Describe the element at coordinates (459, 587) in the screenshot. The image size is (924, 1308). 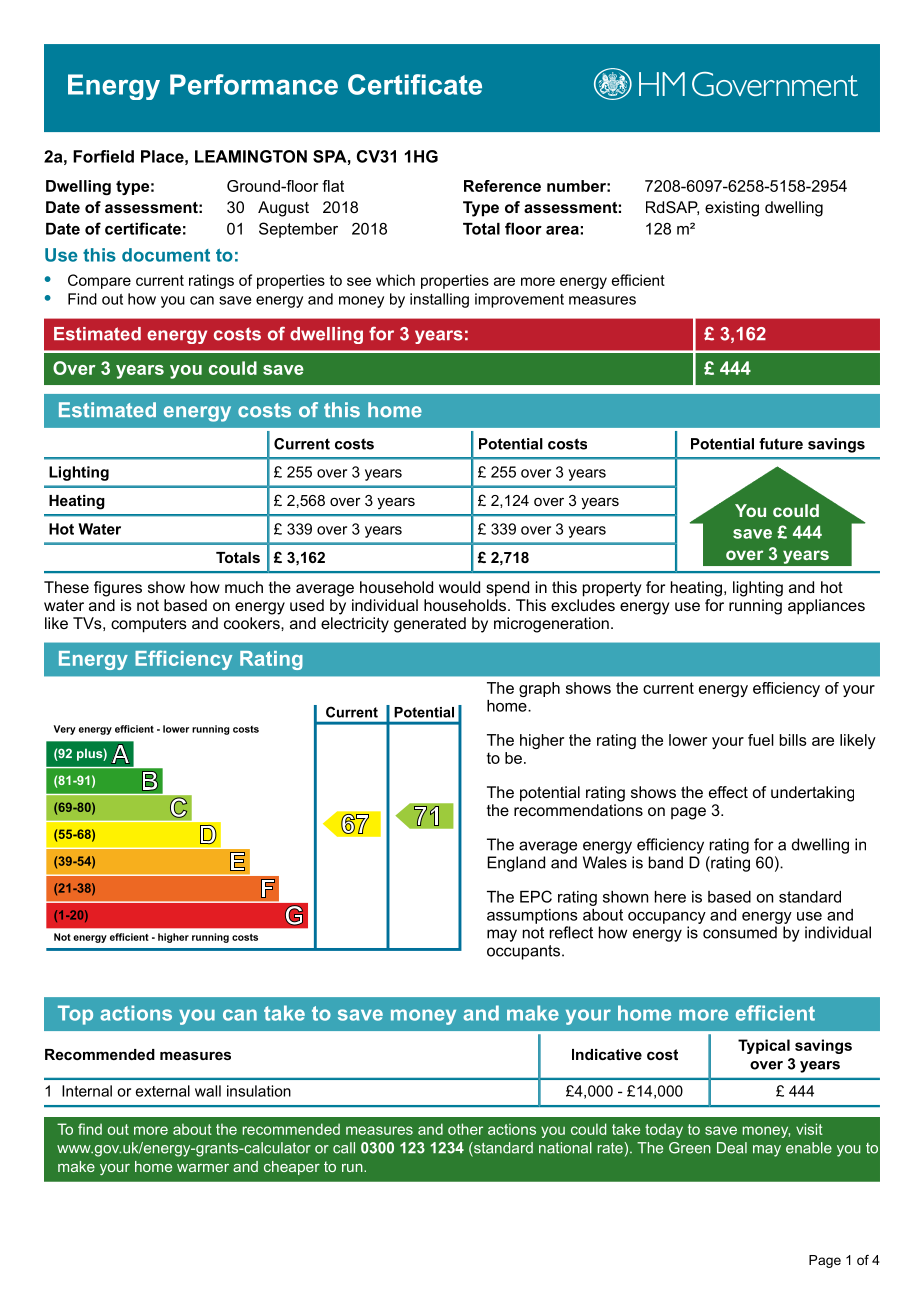
I see `would` at that location.
